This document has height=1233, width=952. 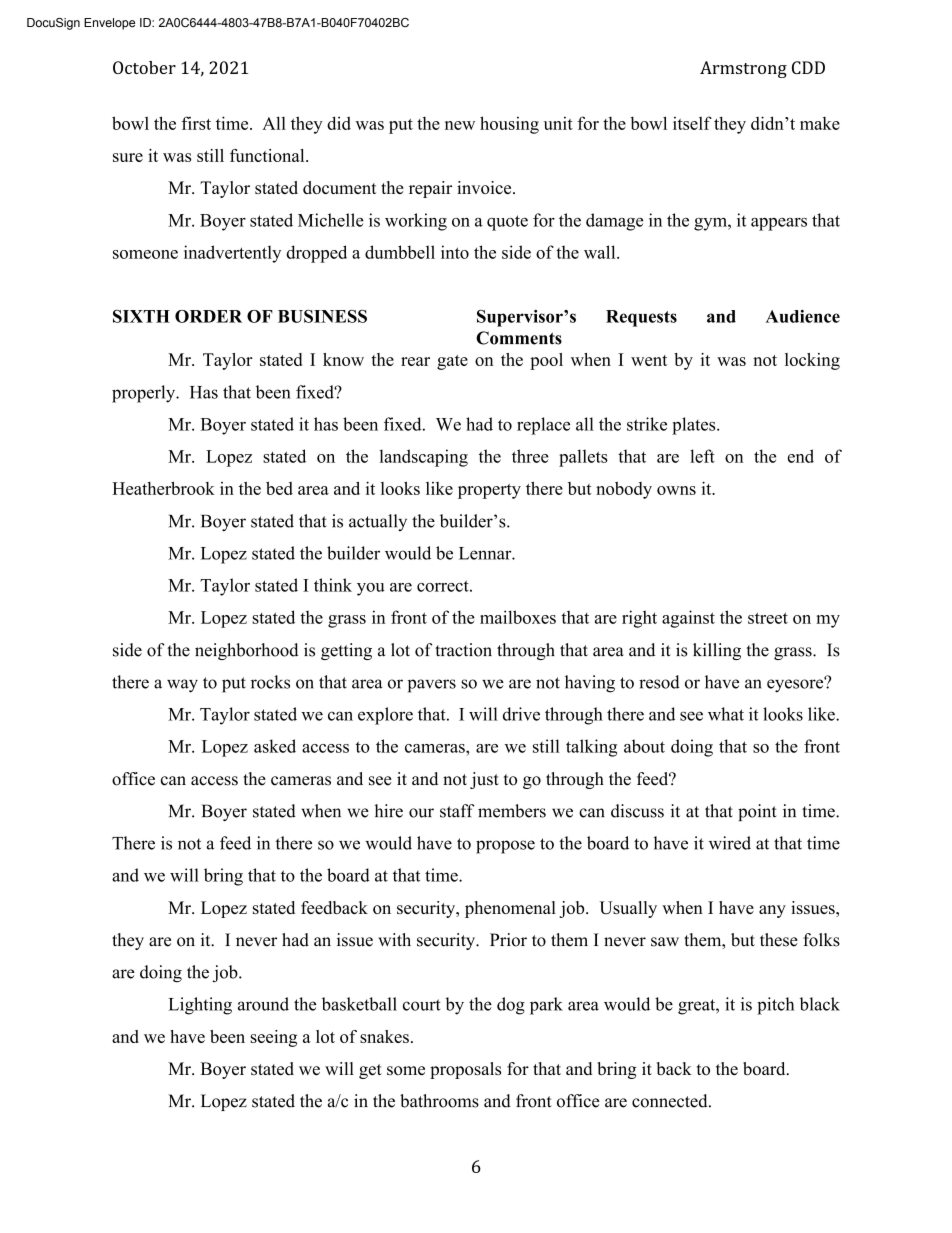 What do you see at coordinates (273, 1038) in the document?
I see `seeing` at bounding box center [273, 1038].
